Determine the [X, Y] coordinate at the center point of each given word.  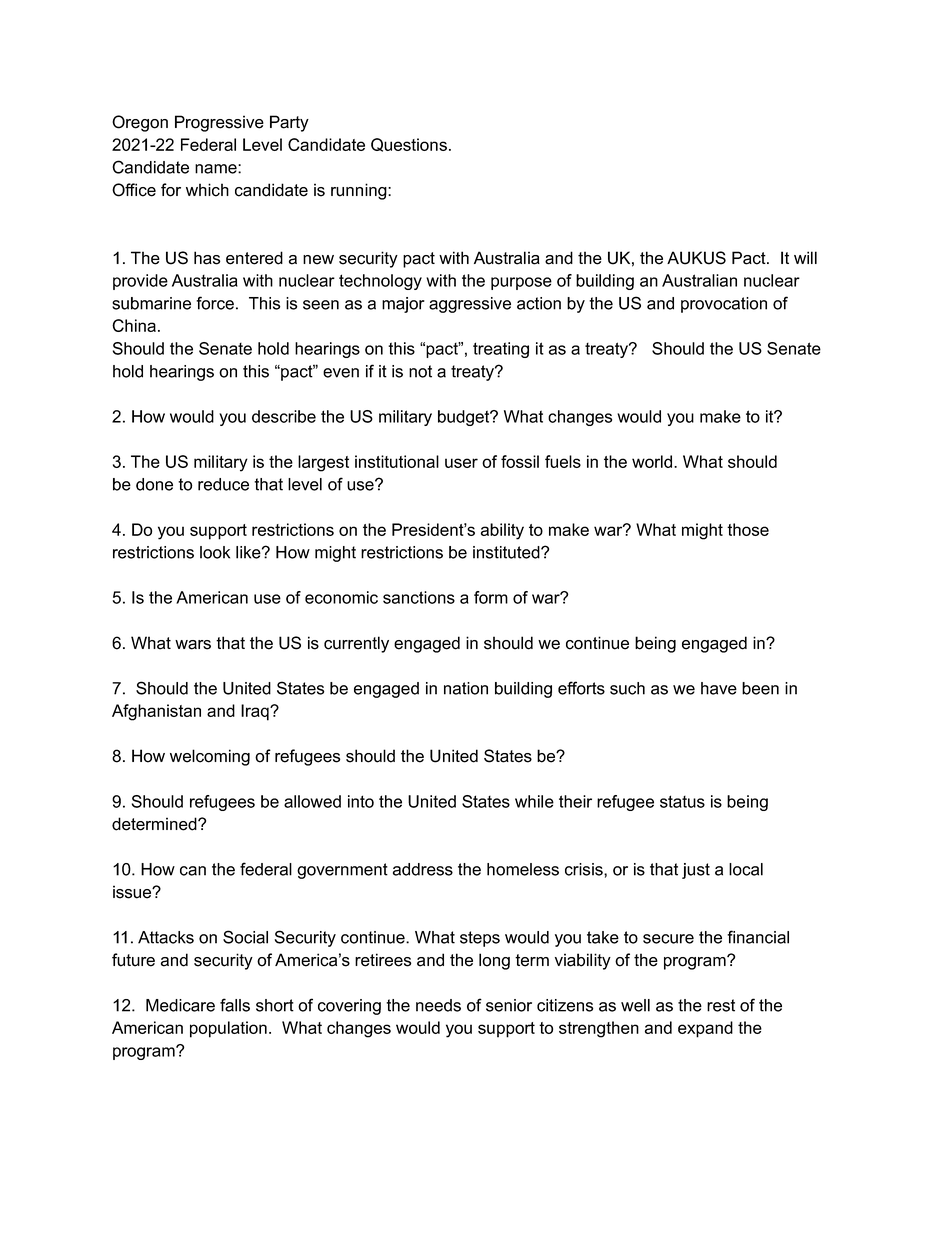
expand [705, 1029]
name [217, 169]
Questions [409, 145]
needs [438, 1005]
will [805, 257]
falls [235, 1005]
